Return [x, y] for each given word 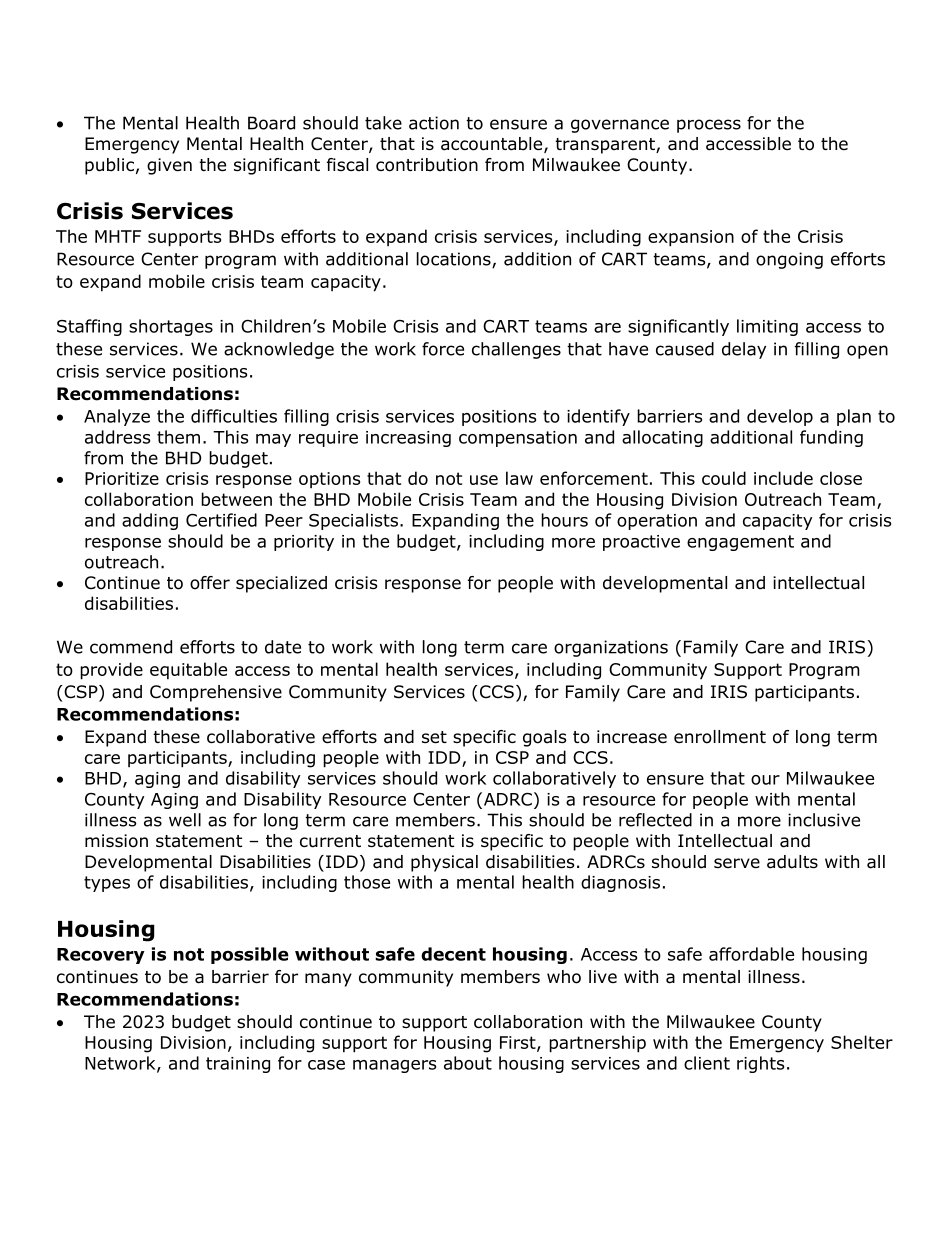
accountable [493, 145]
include [783, 478]
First [519, 1043]
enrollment [720, 737]
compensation [518, 439]
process [709, 126]
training [238, 1065]
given [169, 166]
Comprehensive [216, 693]
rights [760, 1064]
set [434, 737]
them [178, 437]
